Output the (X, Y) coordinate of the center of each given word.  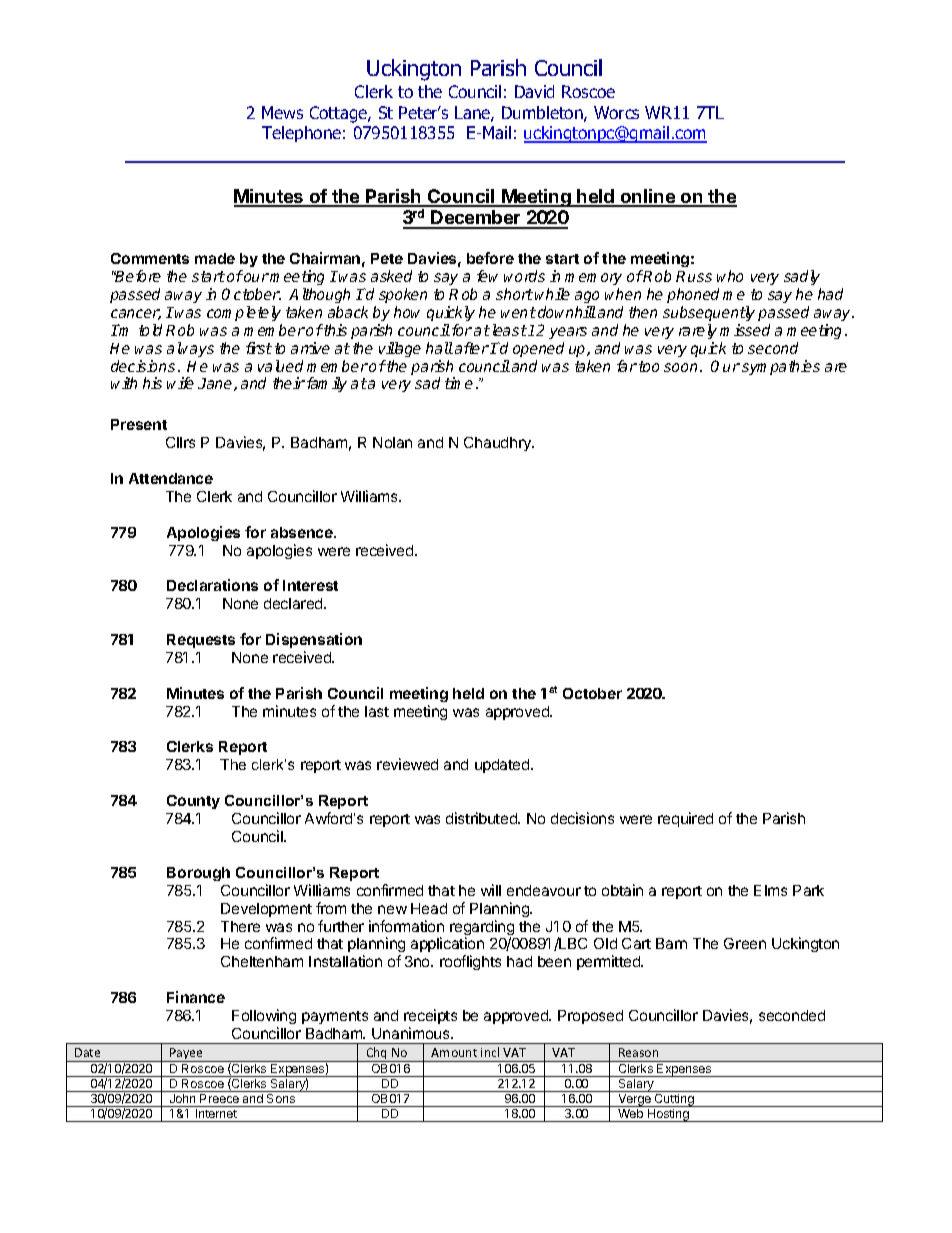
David (534, 91)
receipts (430, 1016)
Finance (196, 997)
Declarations (212, 585)
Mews (282, 112)
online (647, 197)
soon (680, 367)
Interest (310, 585)
